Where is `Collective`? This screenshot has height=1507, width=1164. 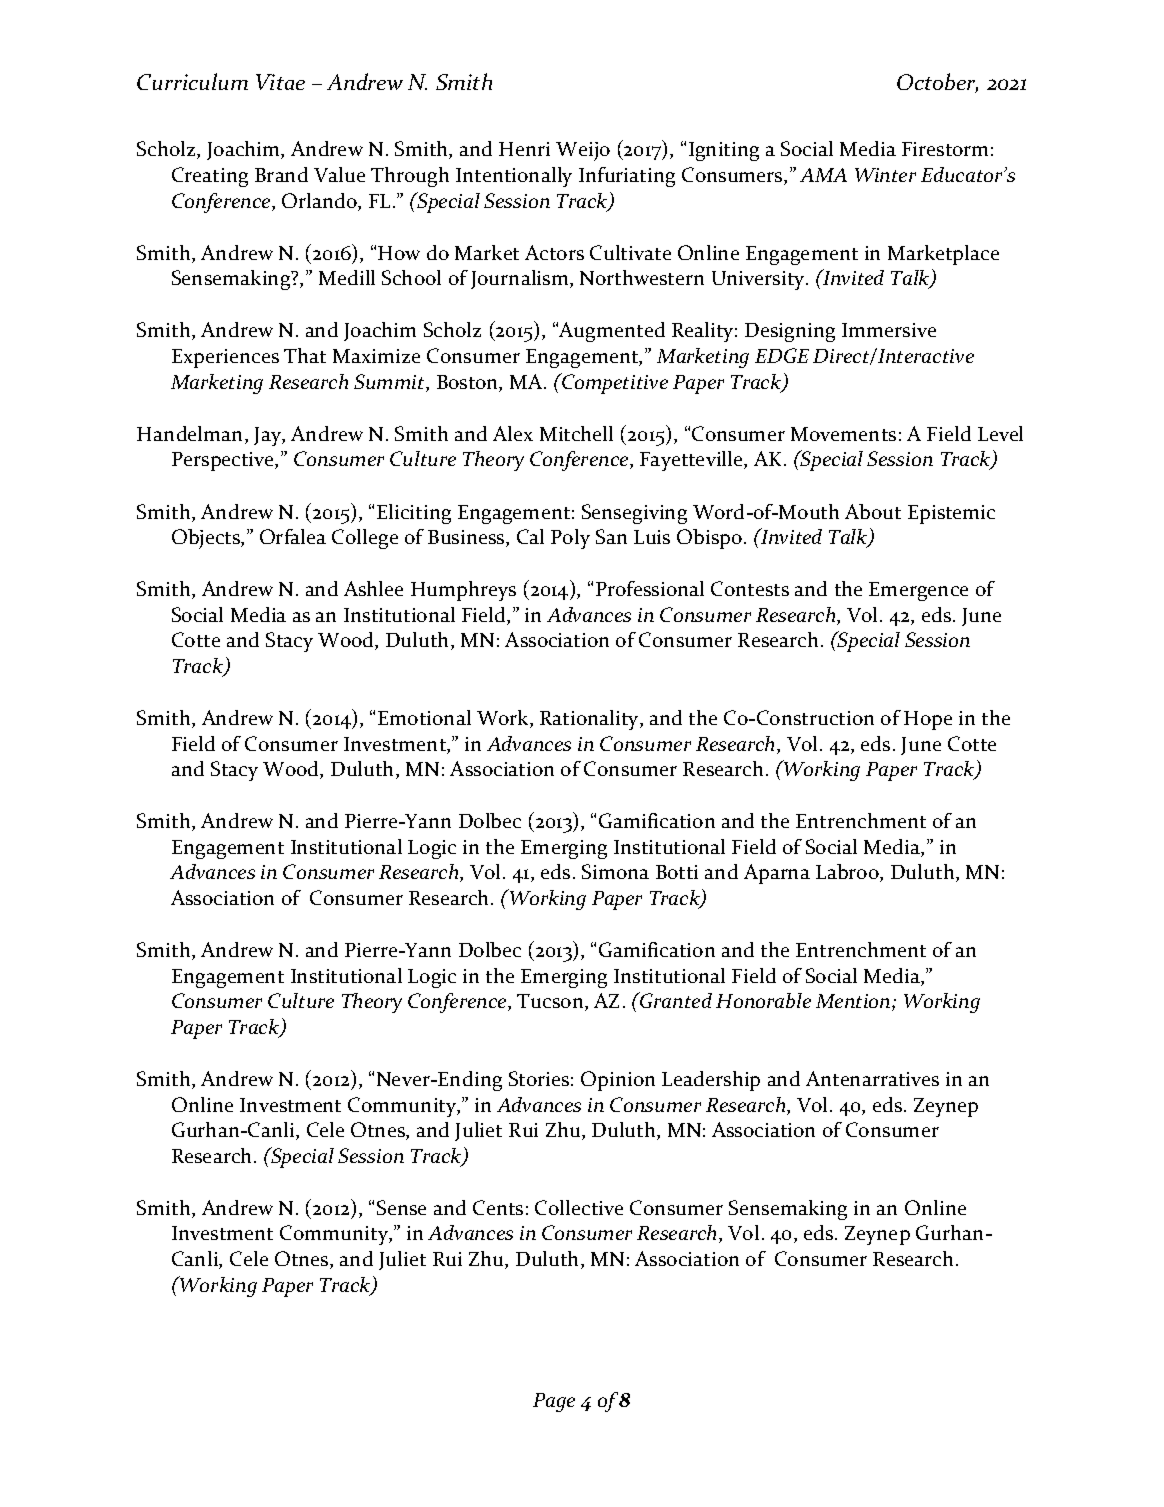
Collective is located at coordinates (579, 1207).
